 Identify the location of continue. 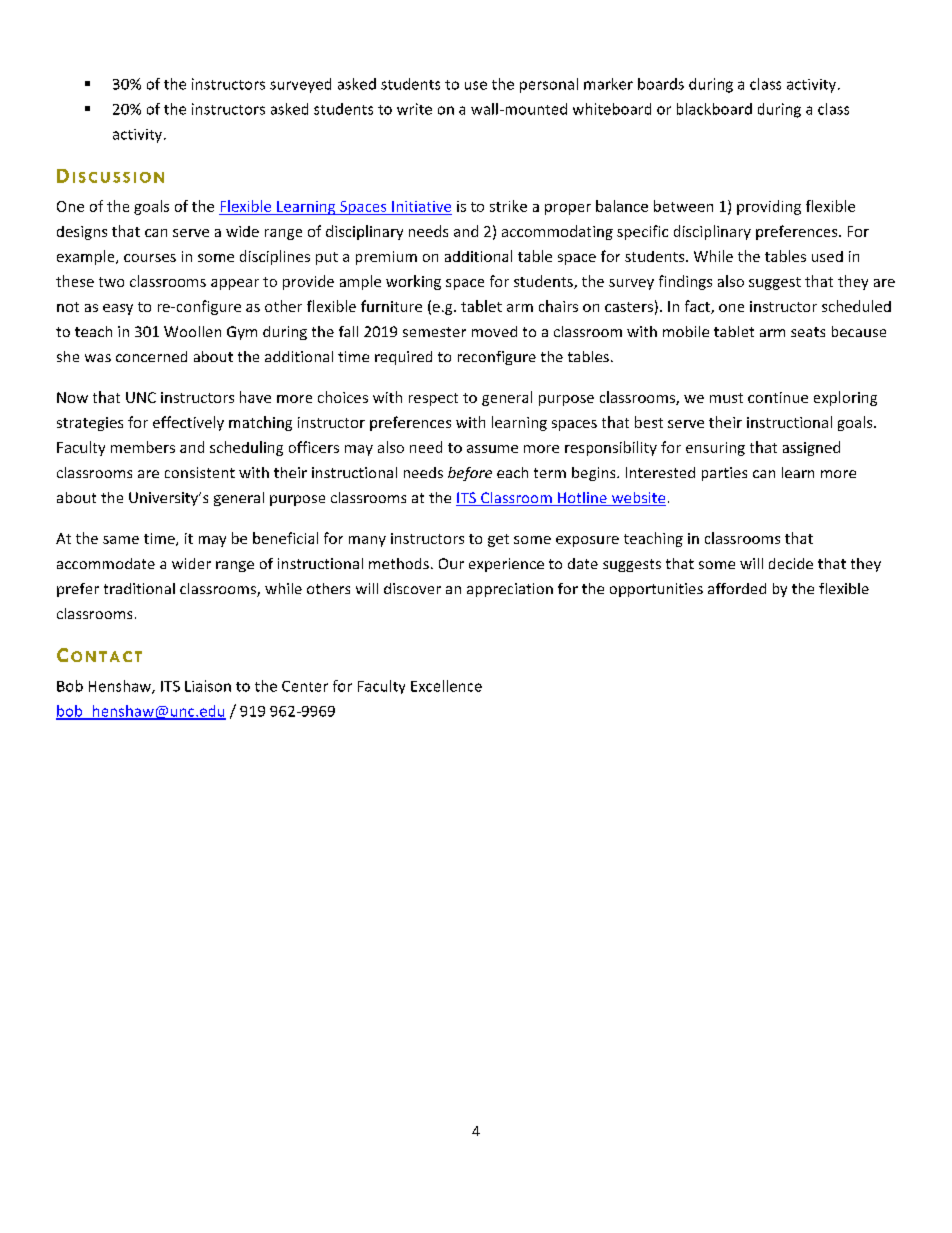
(778, 397).
